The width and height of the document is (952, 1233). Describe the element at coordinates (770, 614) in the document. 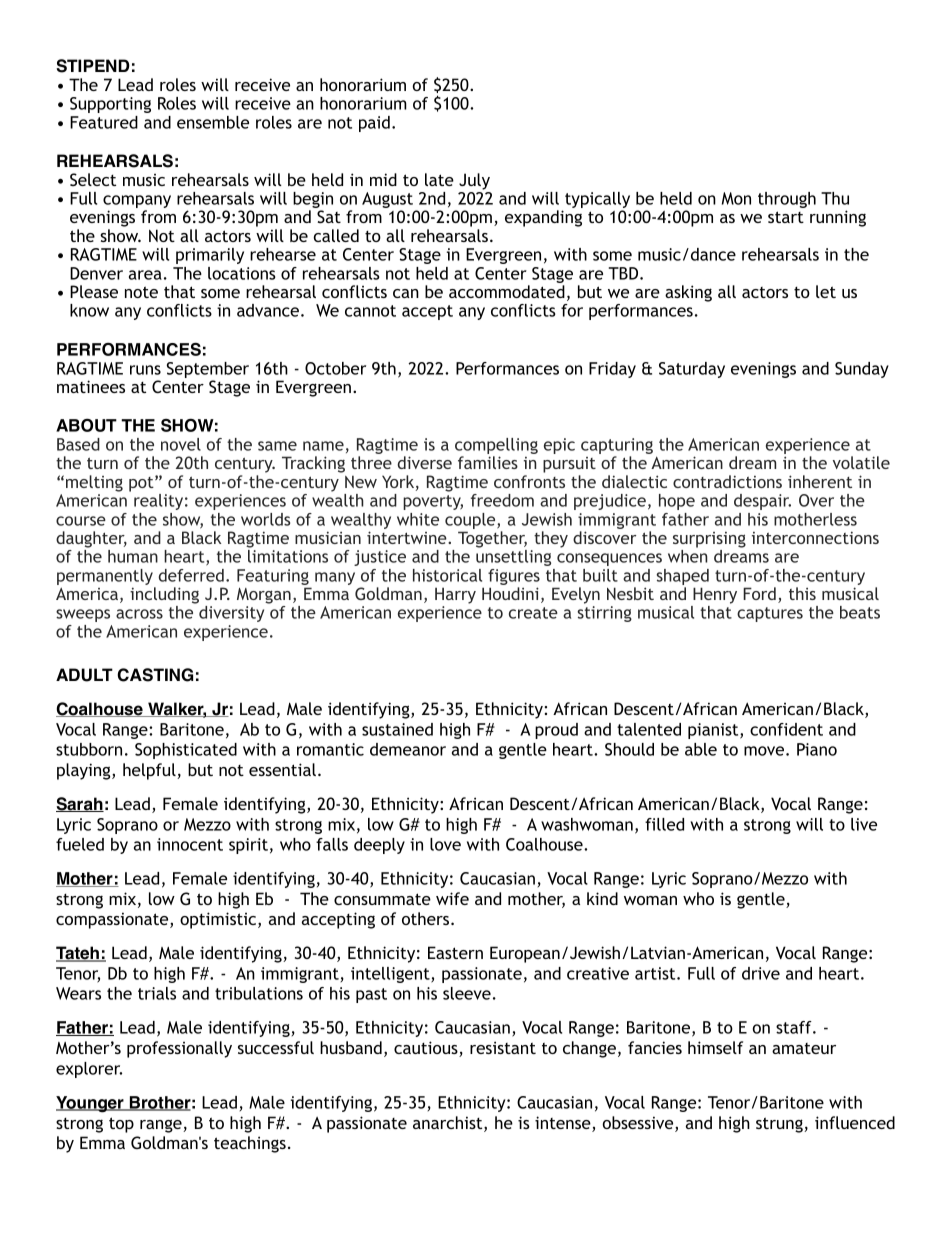

I see `captures` at that location.
